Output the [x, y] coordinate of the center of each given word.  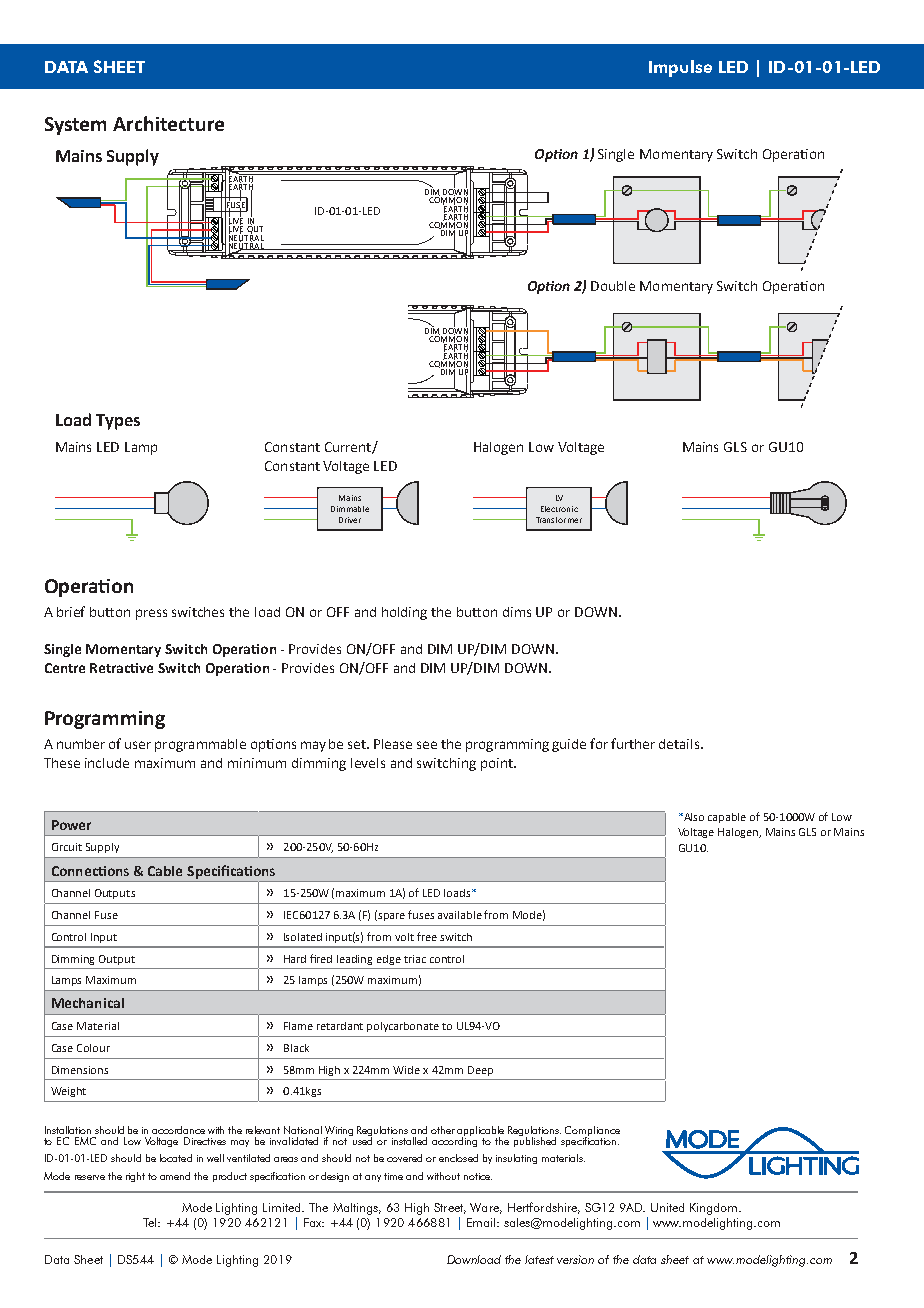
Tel [151, 1222]
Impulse [680, 68]
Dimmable [350, 509]
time [393, 1176]
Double [613, 286]
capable [727, 818]
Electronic [559, 509]
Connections [90, 871]
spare [391, 917]
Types [118, 422]
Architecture [168, 123]
